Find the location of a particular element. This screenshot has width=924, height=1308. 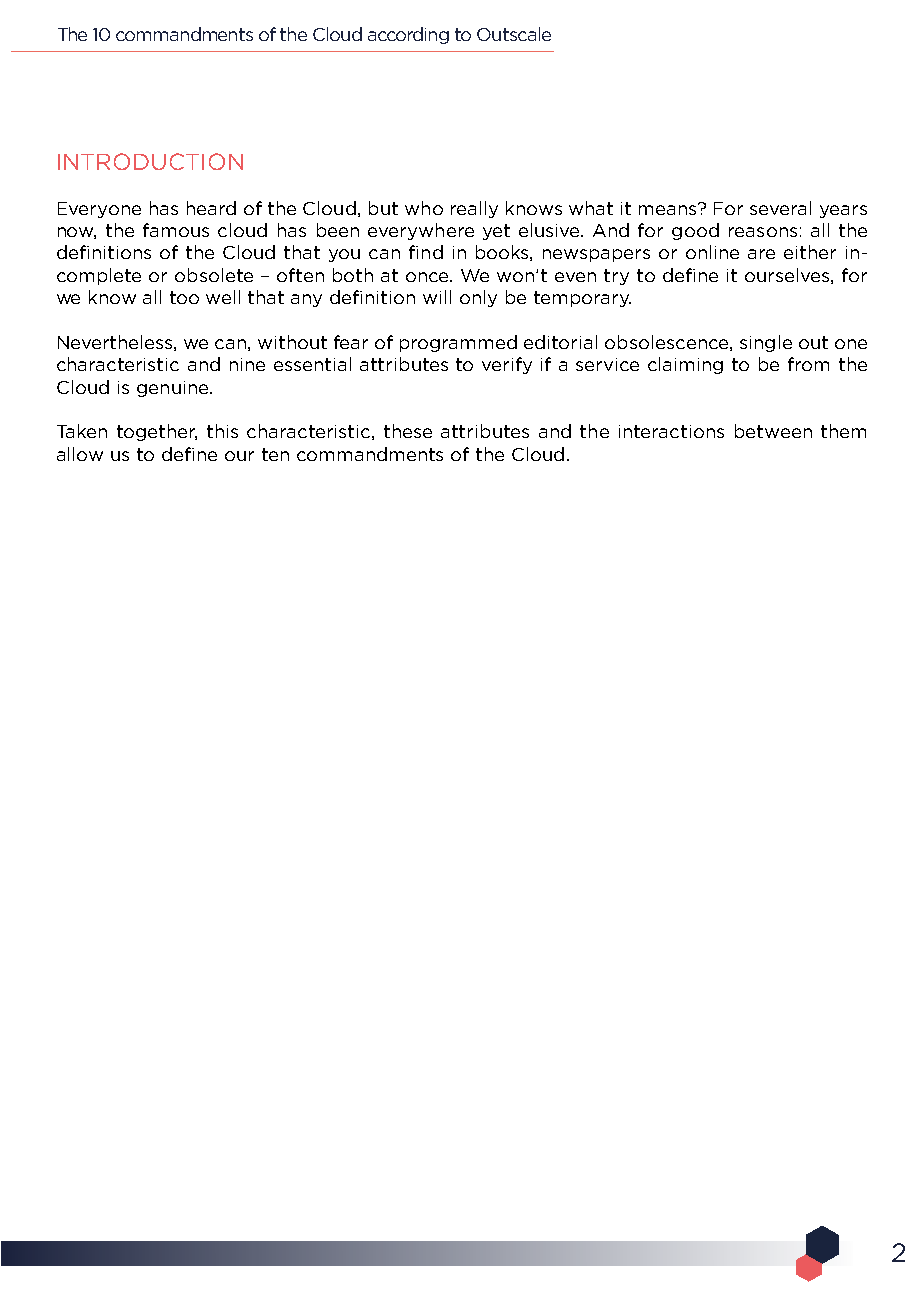

famous is located at coordinates (176, 230).
